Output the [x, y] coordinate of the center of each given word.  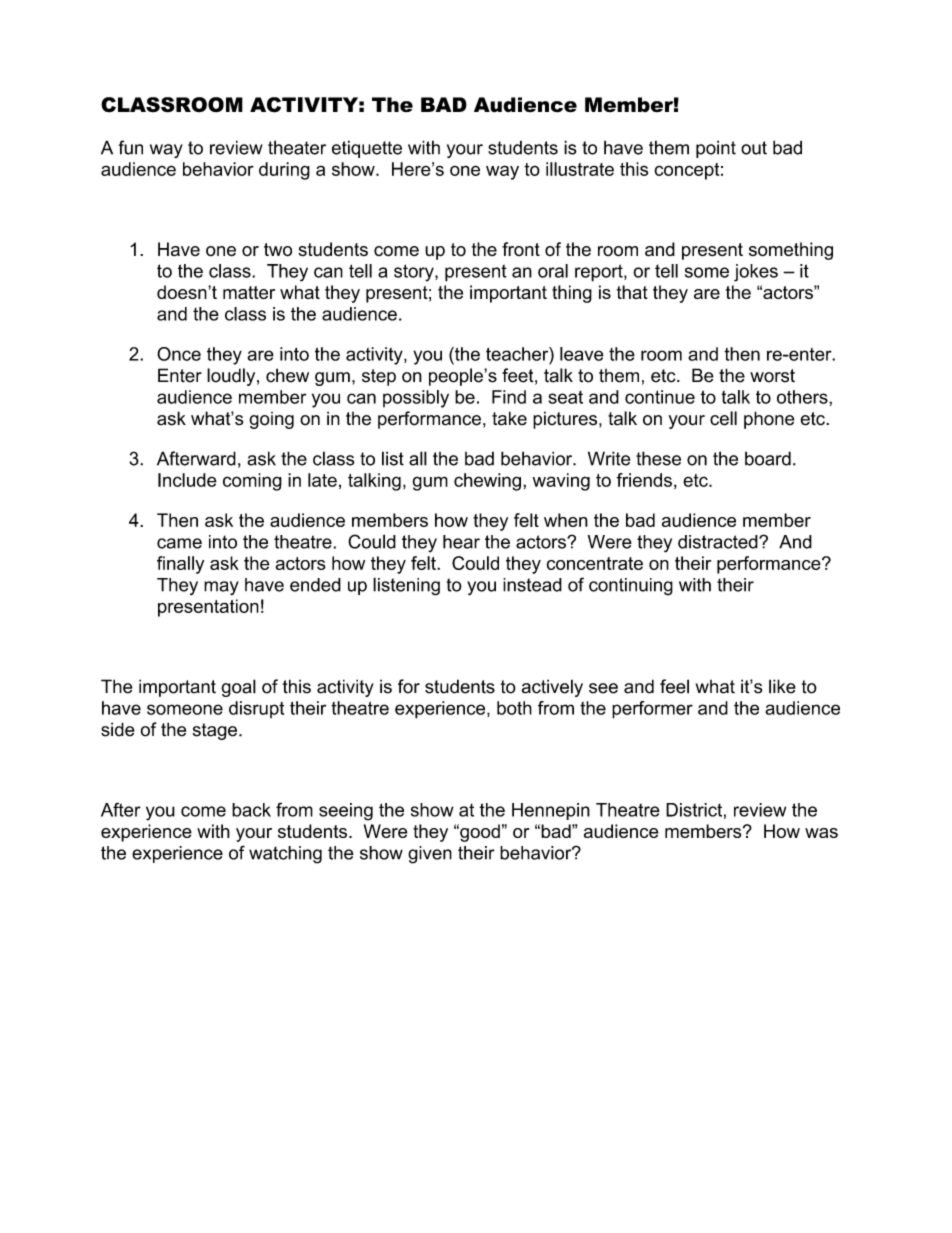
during [284, 171]
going [271, 420]
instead [532, 585]
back [251, 810]
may [221, 588]
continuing [631, 587]
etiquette [367, 149]
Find [509, 397]
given [430, 855]
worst [772, 376]
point [716, 149]
